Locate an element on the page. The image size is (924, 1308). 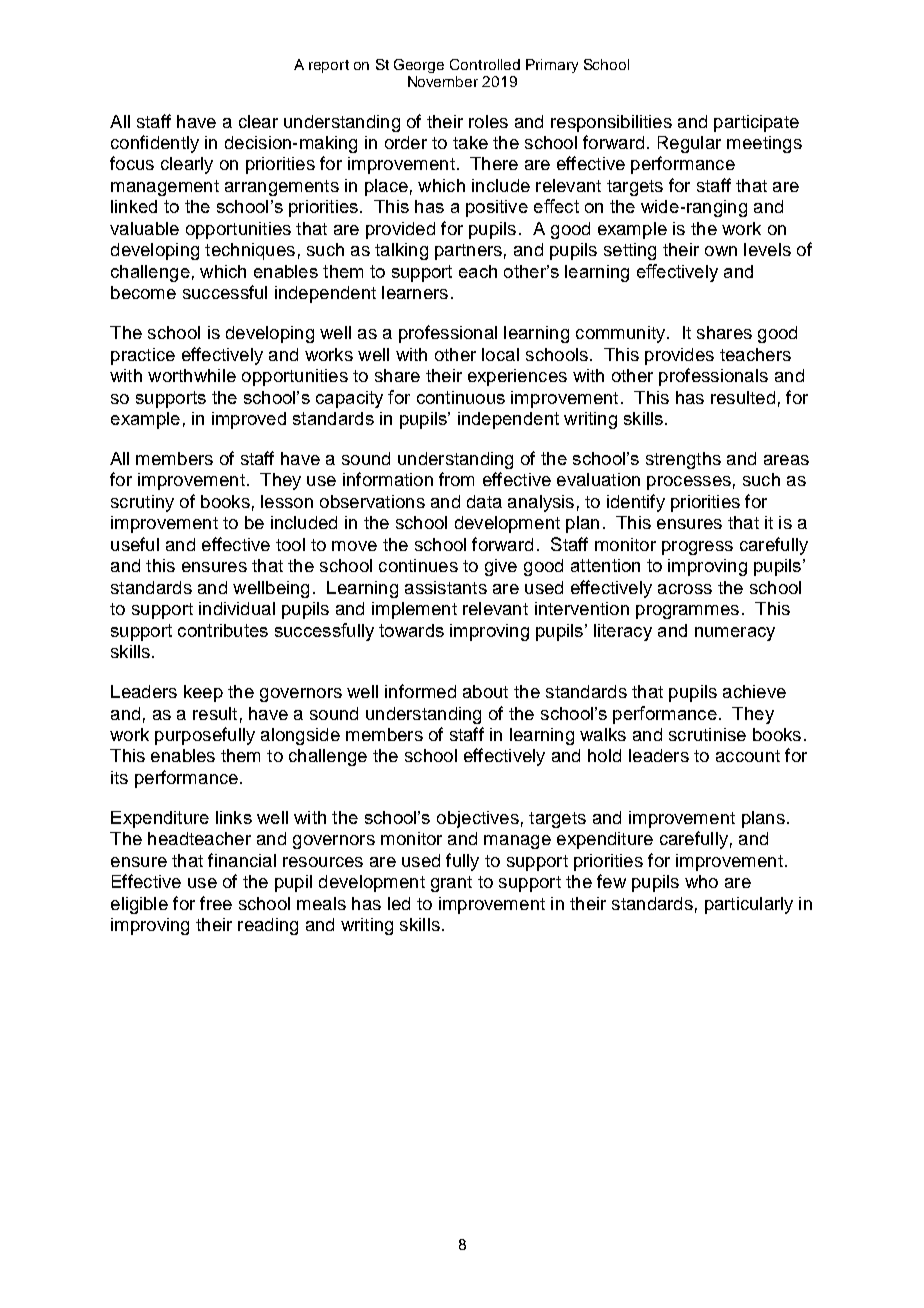
numeracy is located at coordinates (735, 634).
